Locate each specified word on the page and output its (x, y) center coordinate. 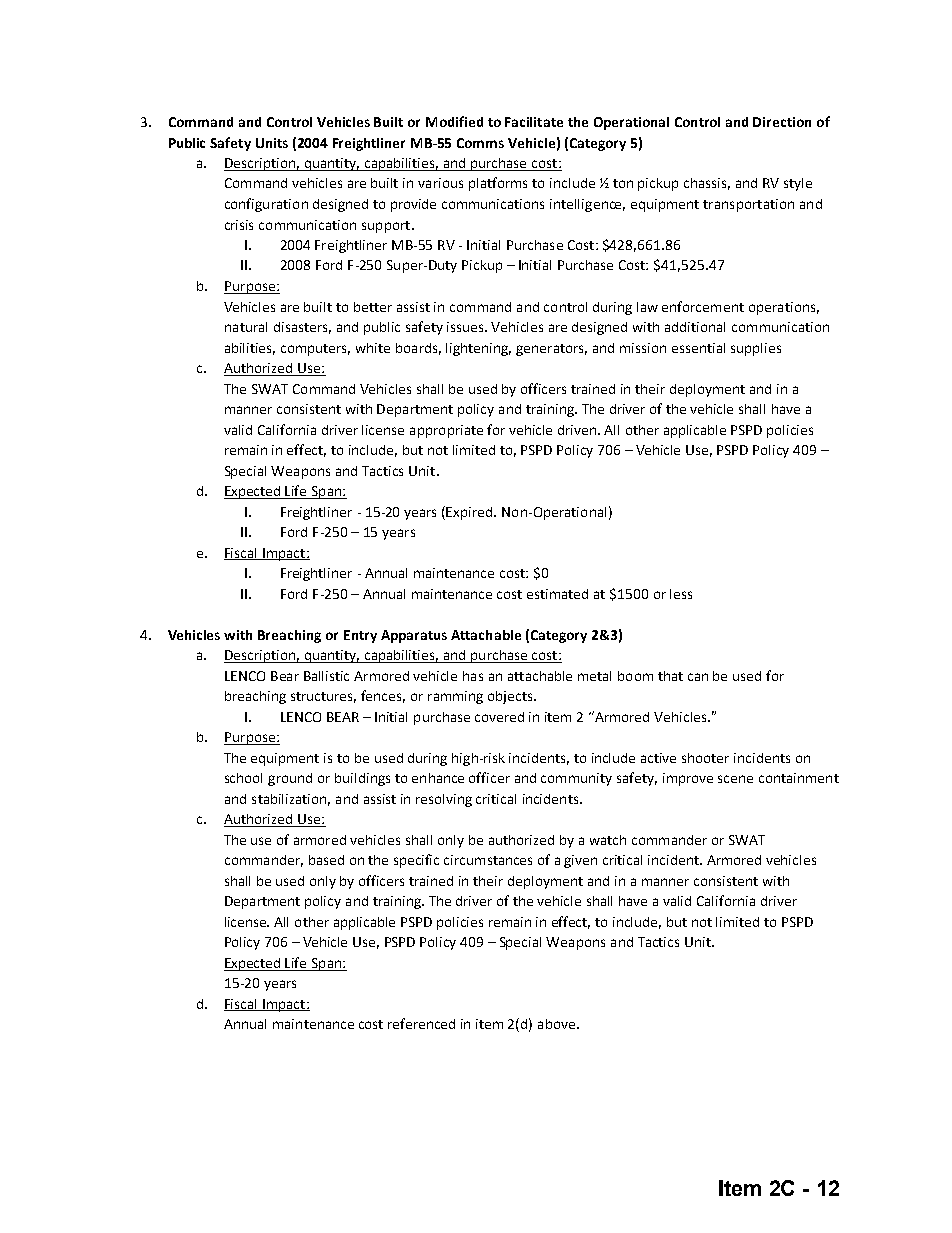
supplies (756, 349)
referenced (421, 1023)
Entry (360, 636)
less (681, 594)
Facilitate (534, 122)
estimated (557, 594)
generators (551, 350)
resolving (444, 800)
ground (290, 779)
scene (735, 779)
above (558, 1024)
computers (315, 350)
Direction (782, 122)
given (580, 861)
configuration (266, 205)
